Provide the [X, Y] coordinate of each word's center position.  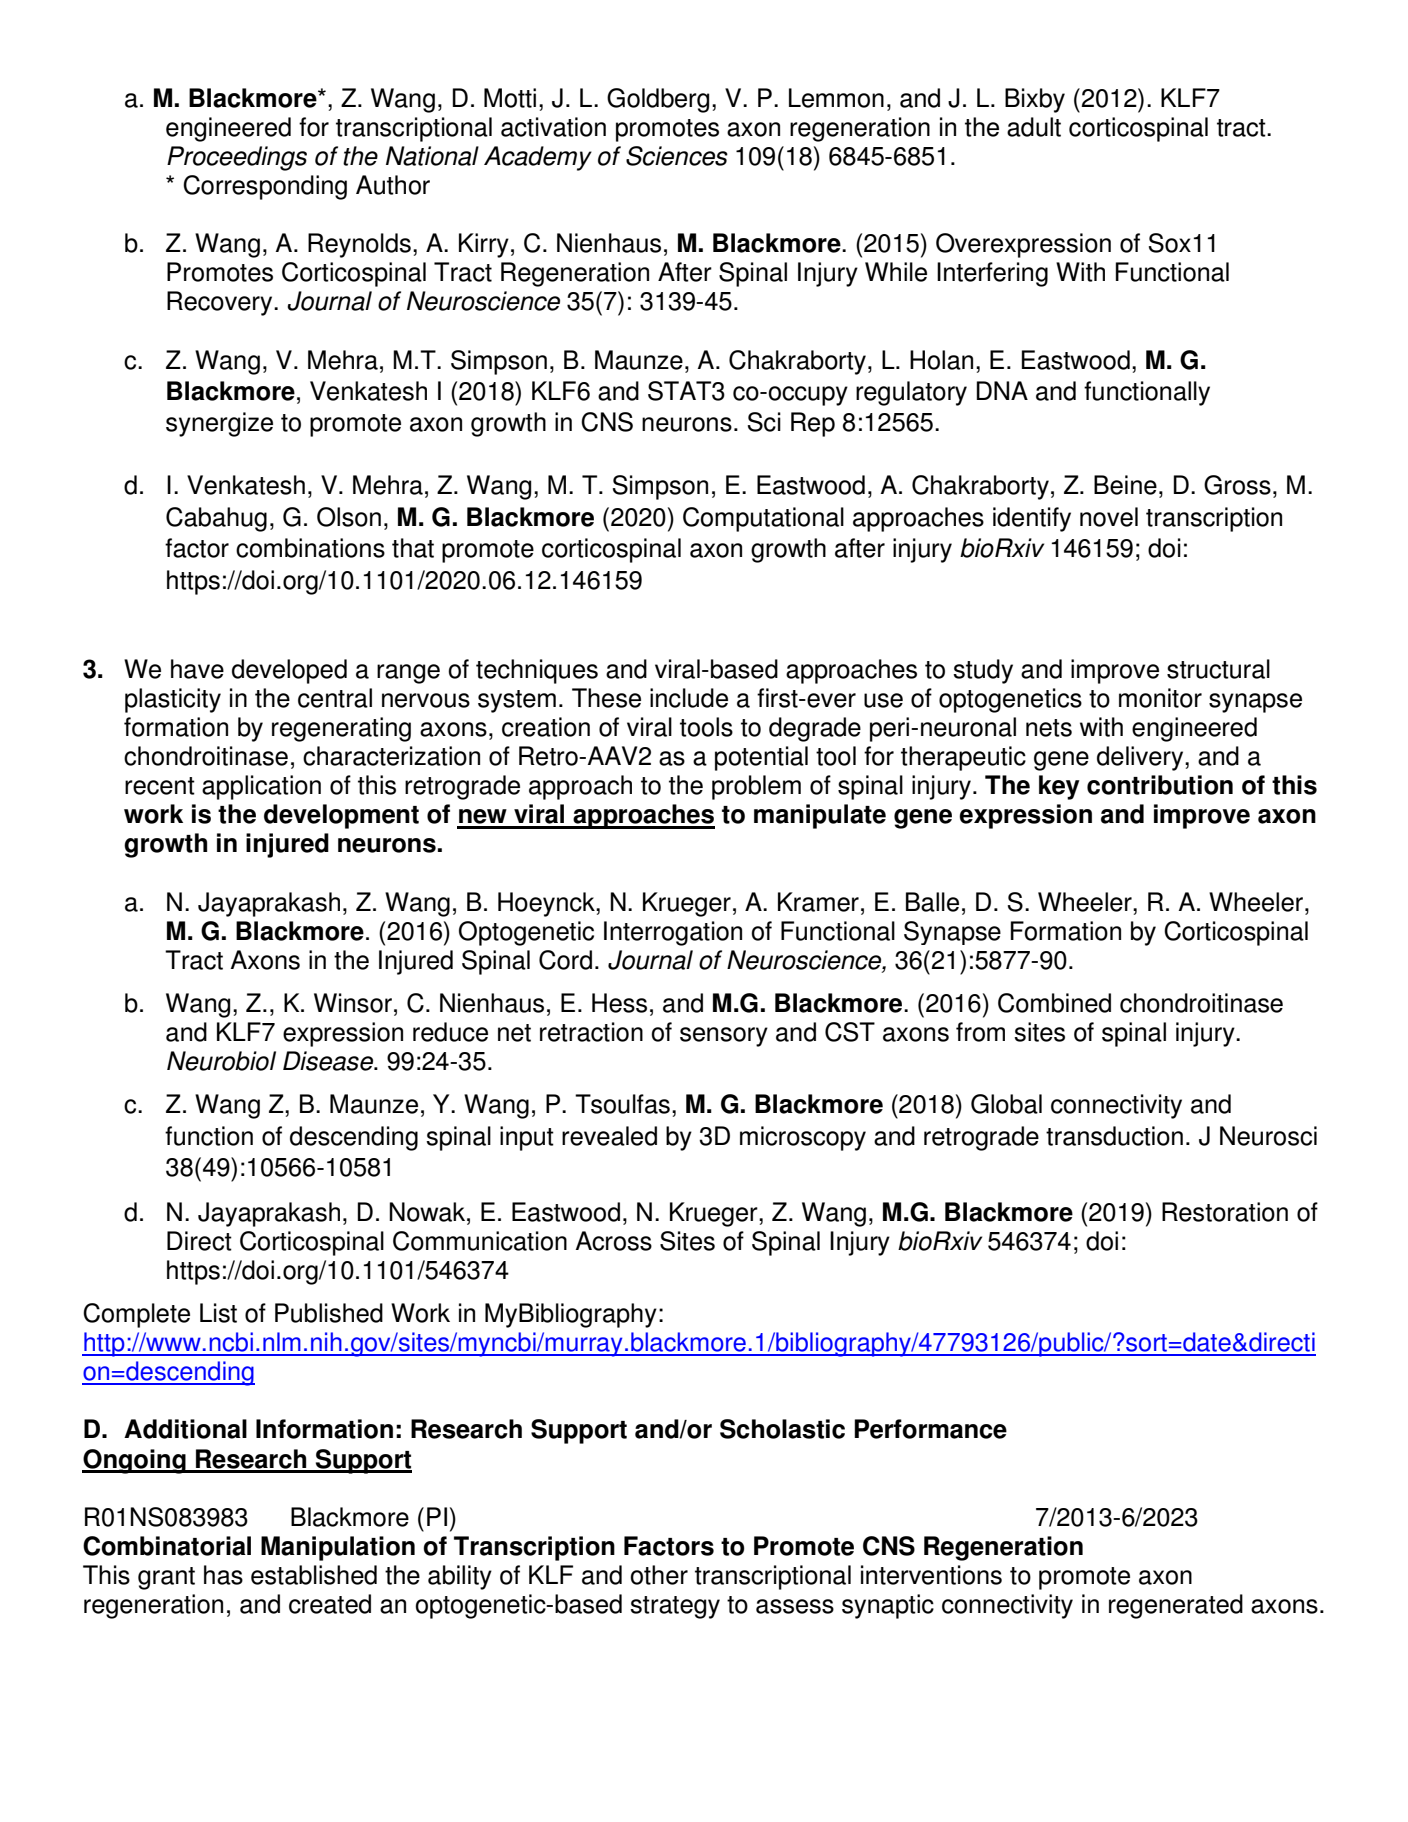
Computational [763, 519]
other [659, 1575]
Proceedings [237, 158]
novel [1109, 517]
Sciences [677, 156]
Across [614, 1241]
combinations [310, 548]
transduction [1114, 1136]
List [218, 1313]
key [1059, 787]
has [223, 1575]
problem [756, 787]
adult [1034, 127]
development [341, 816]
